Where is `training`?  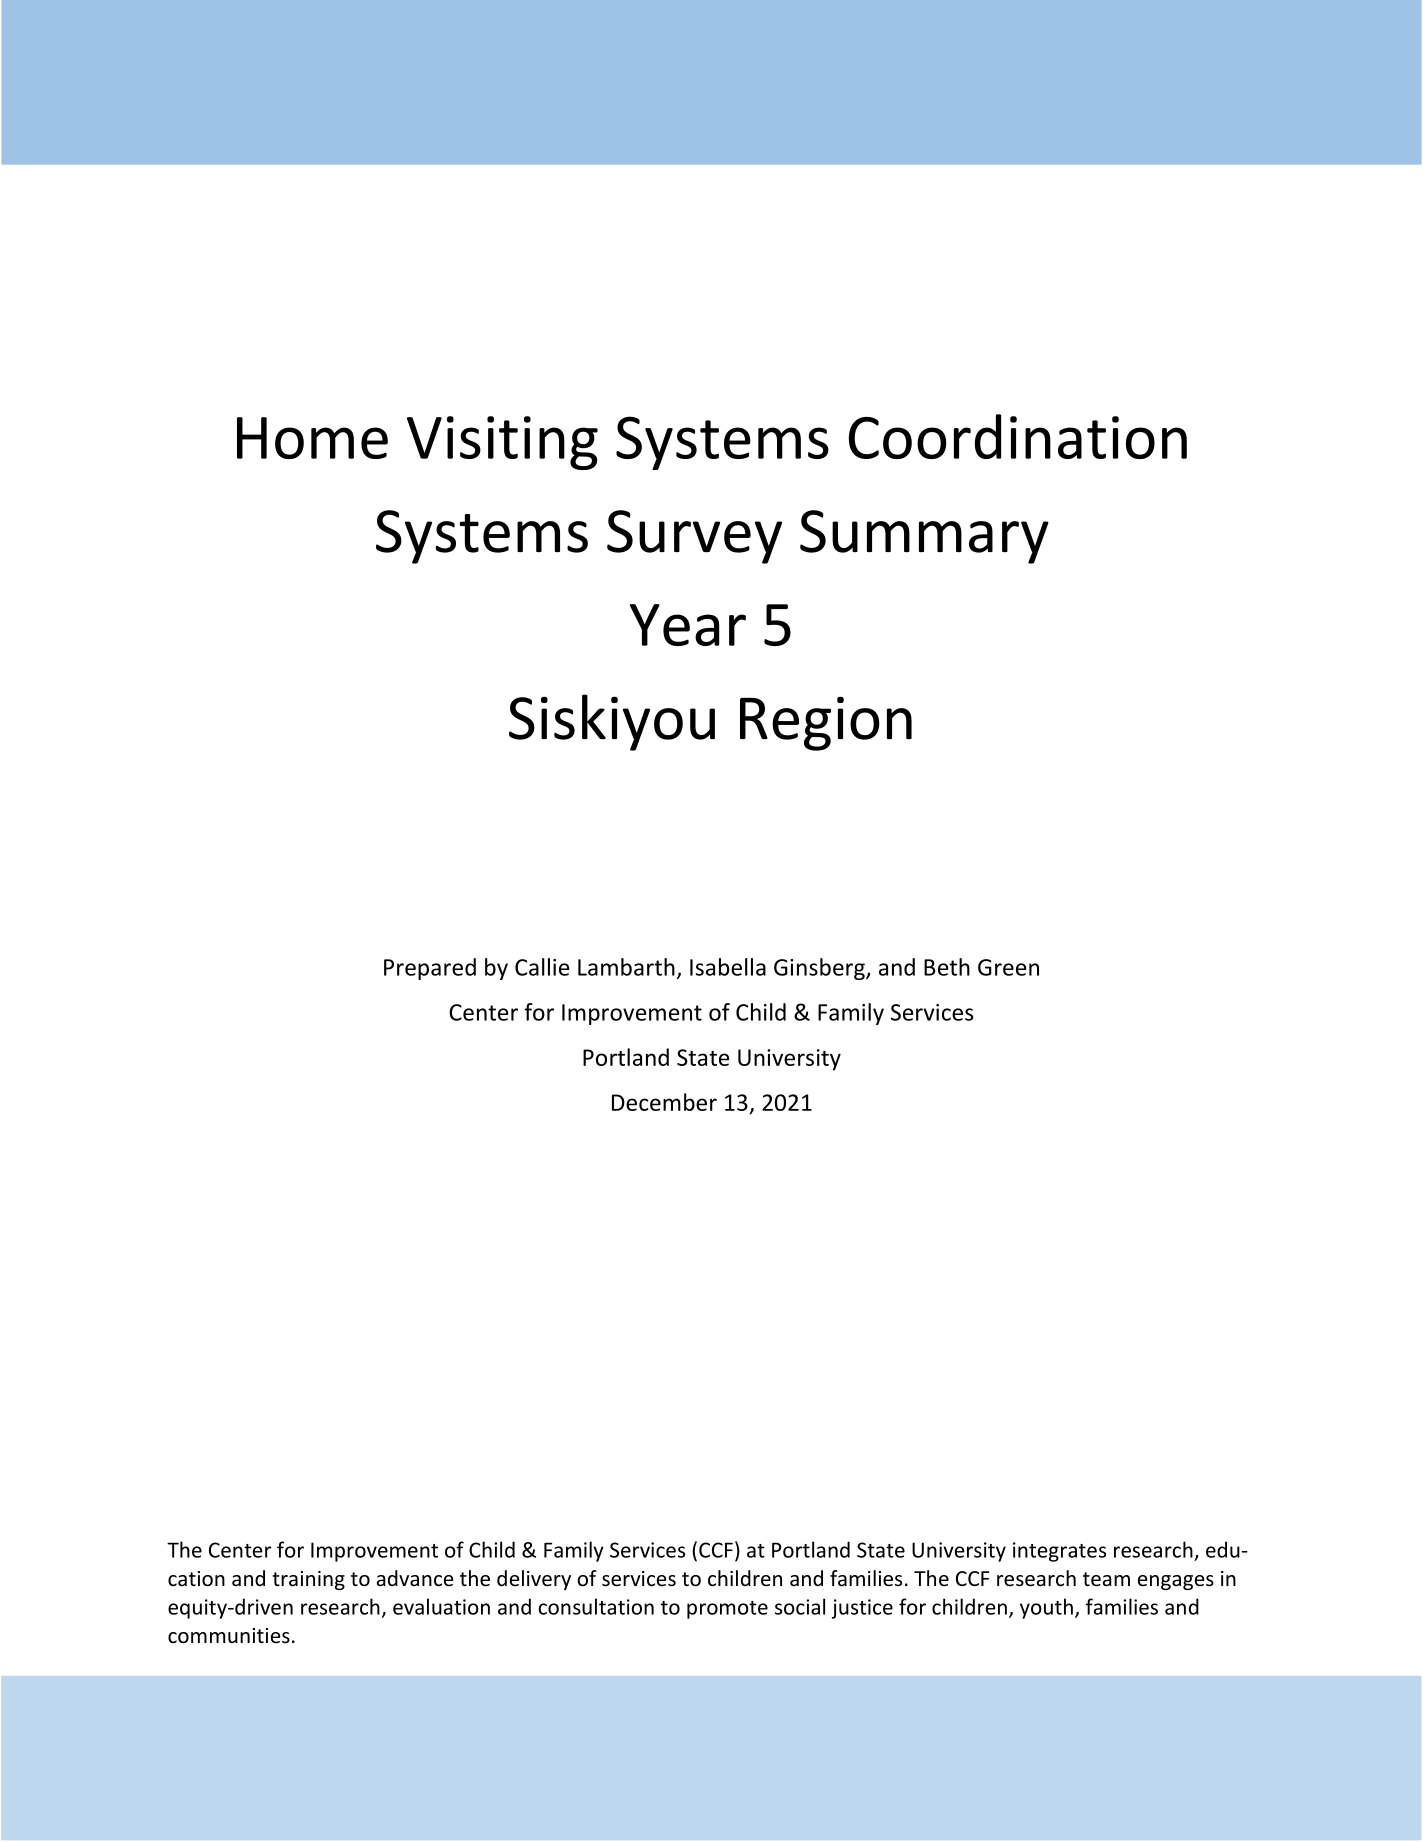 training is located at coordinates (308, 1580).
